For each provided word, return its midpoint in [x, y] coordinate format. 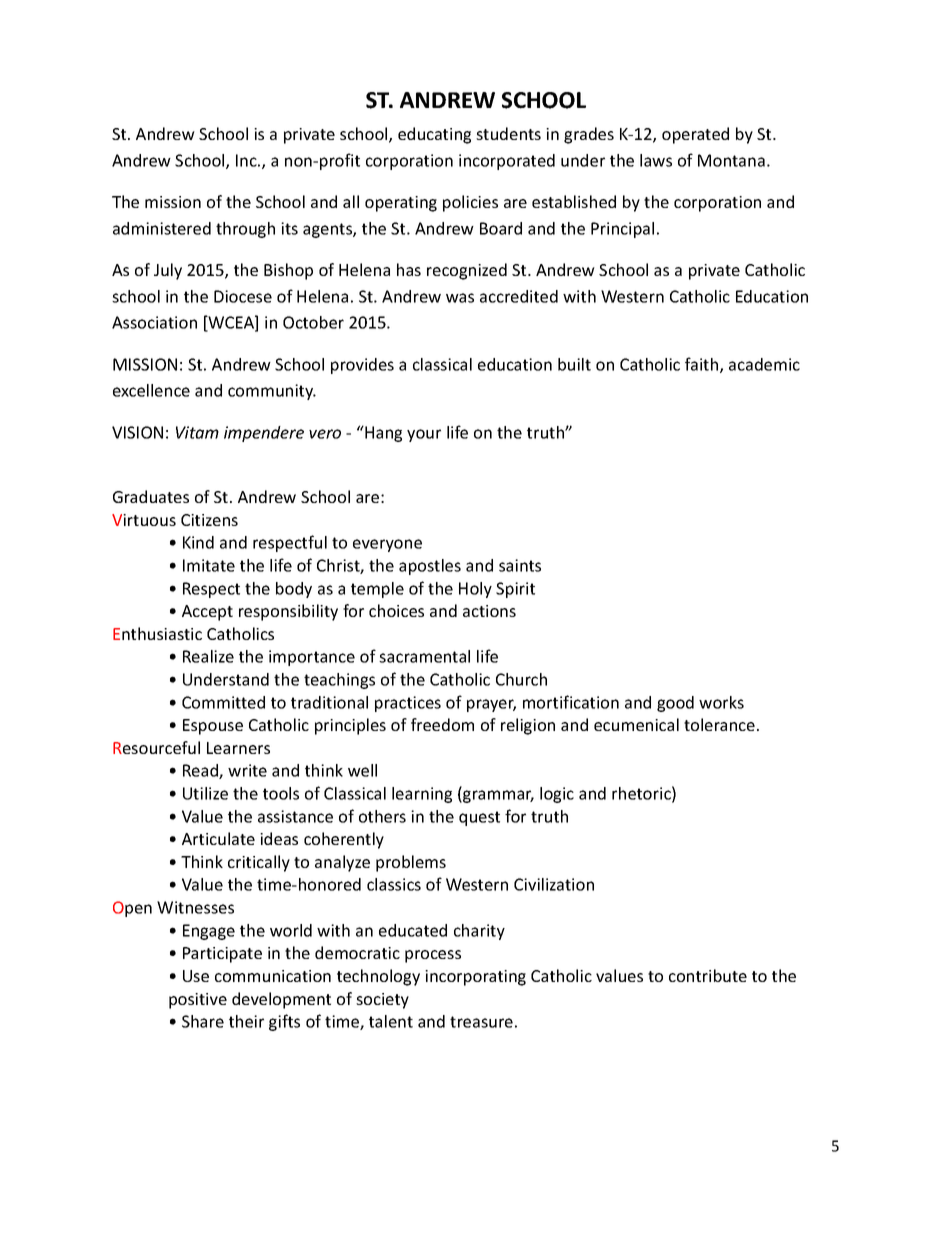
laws [656, 160]
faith [703, 365]
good [675, 704]
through [245, 230]
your [424, 435]
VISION [137, 432]
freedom [442, 724]
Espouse [213, 727]
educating [434, 135]
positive [198, 1001]
